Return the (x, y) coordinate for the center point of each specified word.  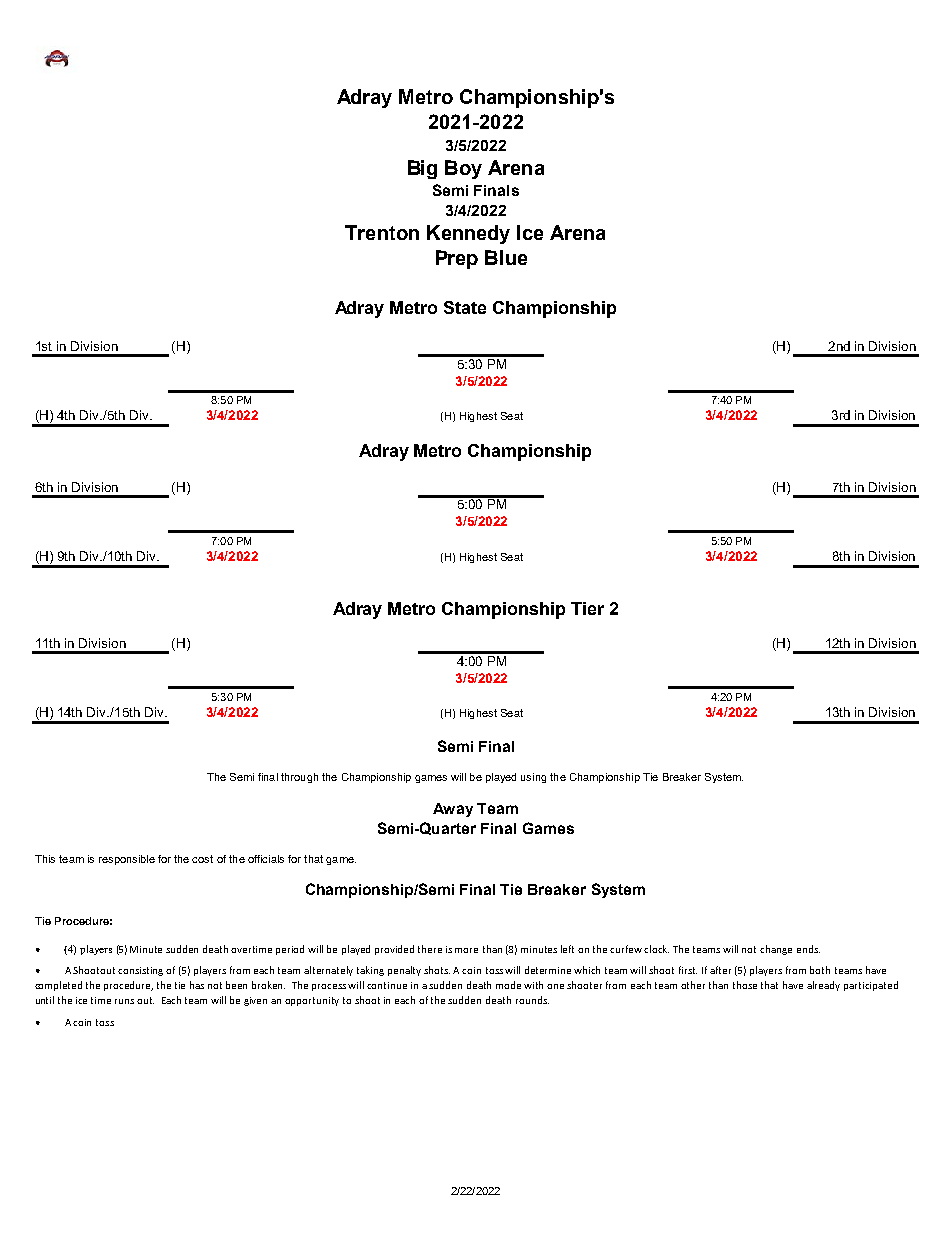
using (533, 778)
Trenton (382, 232)
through (299, 778)
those (745, 985)
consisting (140, 971)
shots (437, 970)
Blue (506, 257)
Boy (463, 169)
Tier (587, 608)
